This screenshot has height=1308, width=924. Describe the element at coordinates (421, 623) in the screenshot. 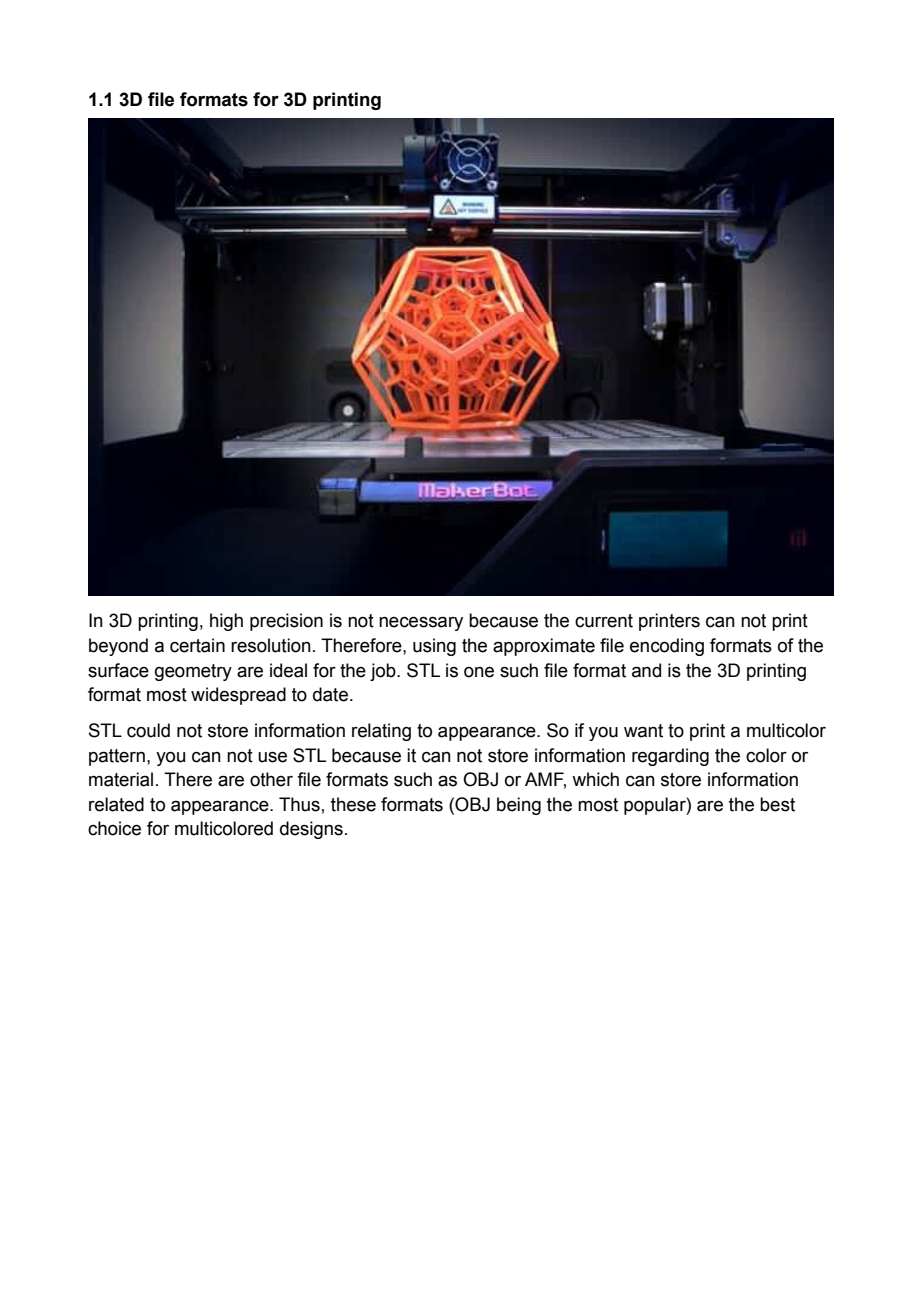

I see `necessary` at that location.
